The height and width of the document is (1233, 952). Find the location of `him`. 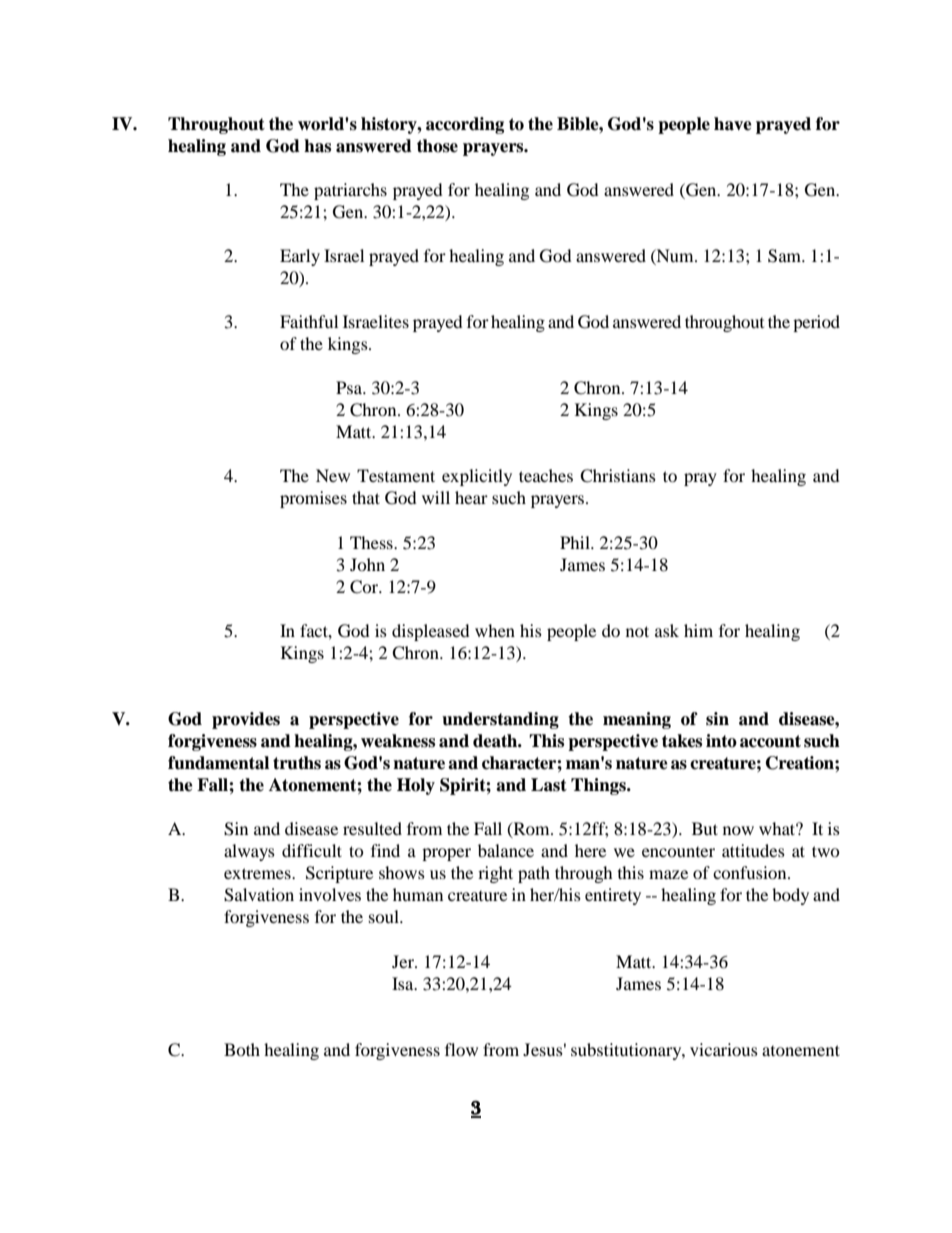

him is located at coordinates (698, 630).
